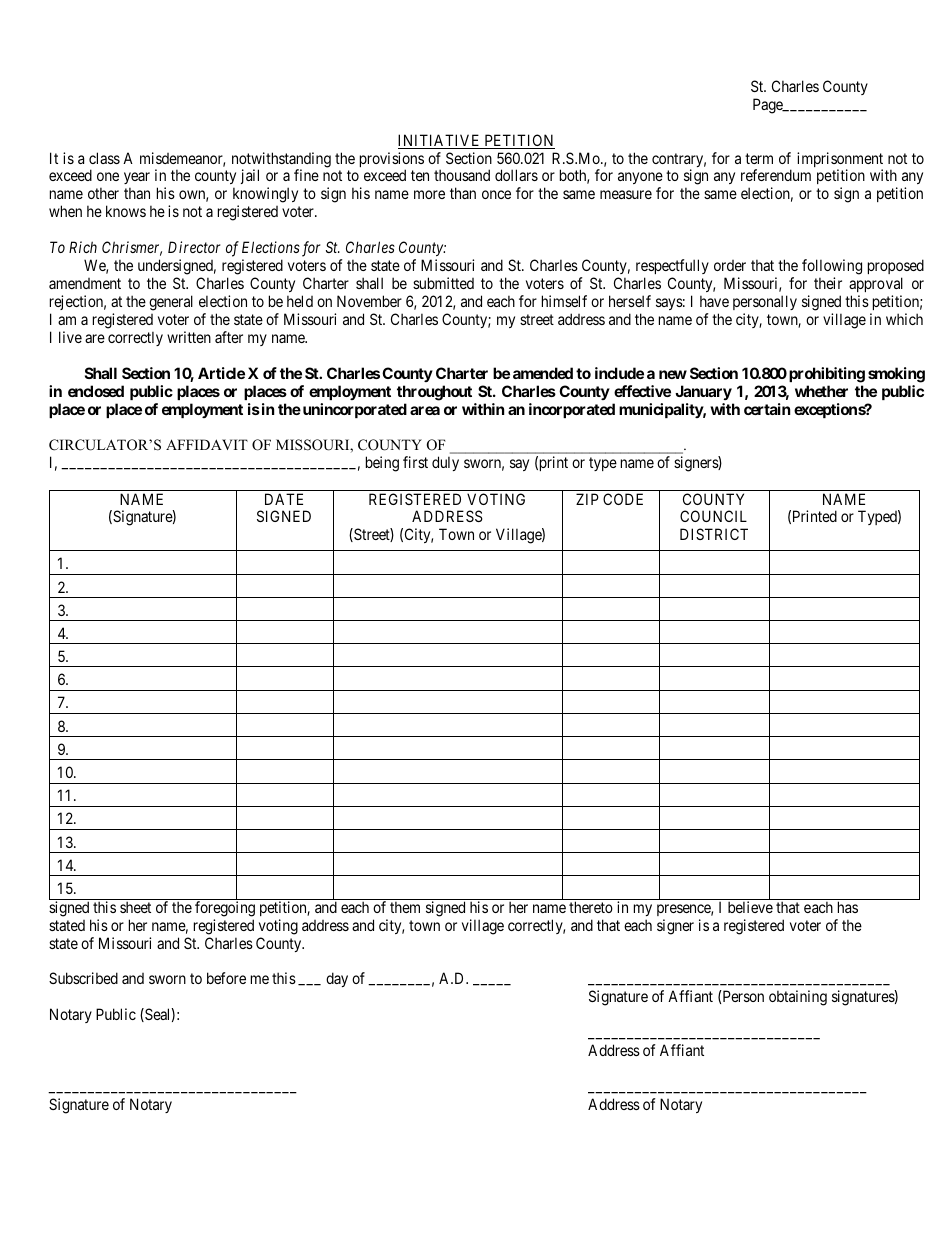  I want to click on duly, so click(445, 463).
